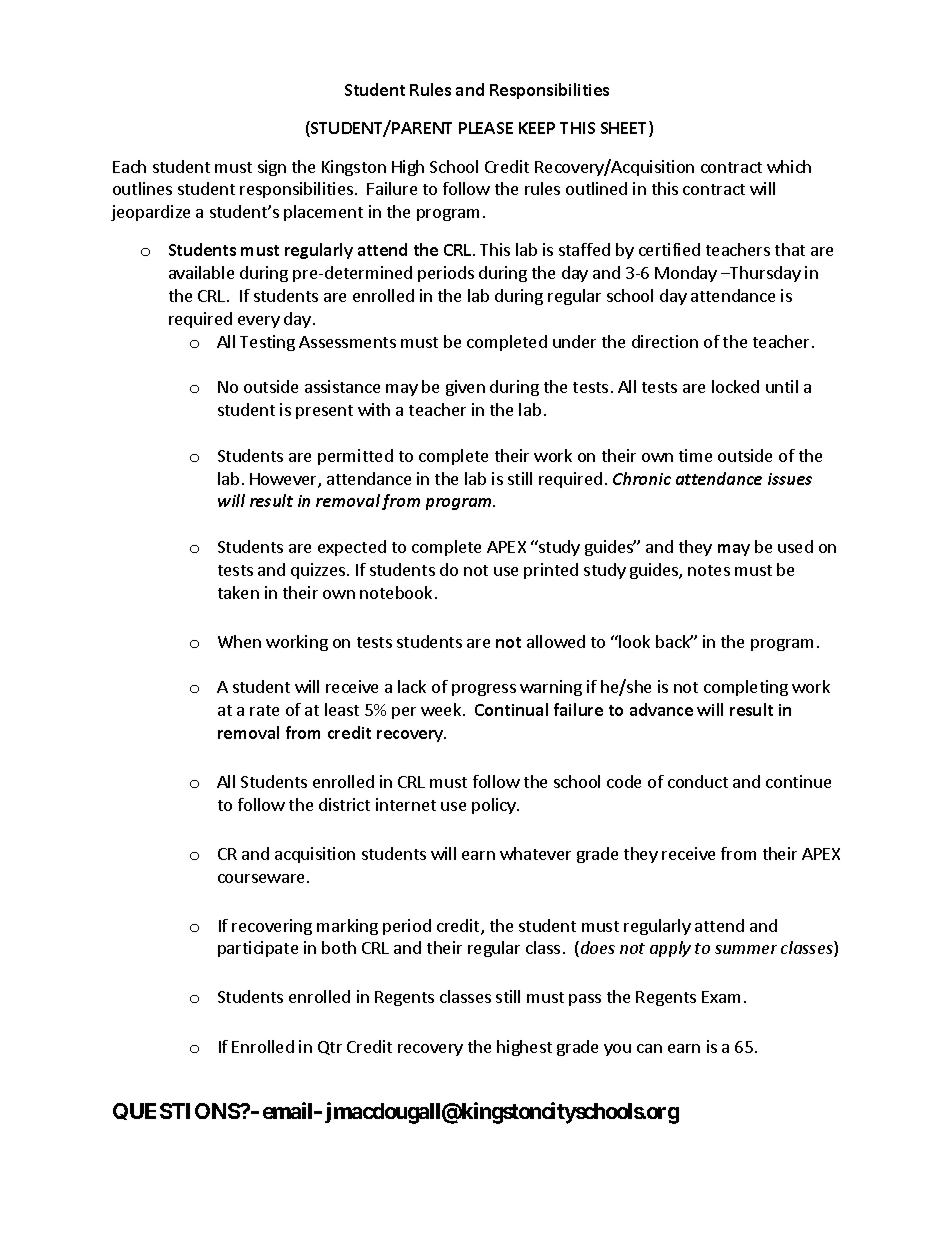 The width and height of the page is (952, 1233). What do you see at coordinates (585, 1000) in the page?
I see `pass` at bounding box center [585, 1000].
